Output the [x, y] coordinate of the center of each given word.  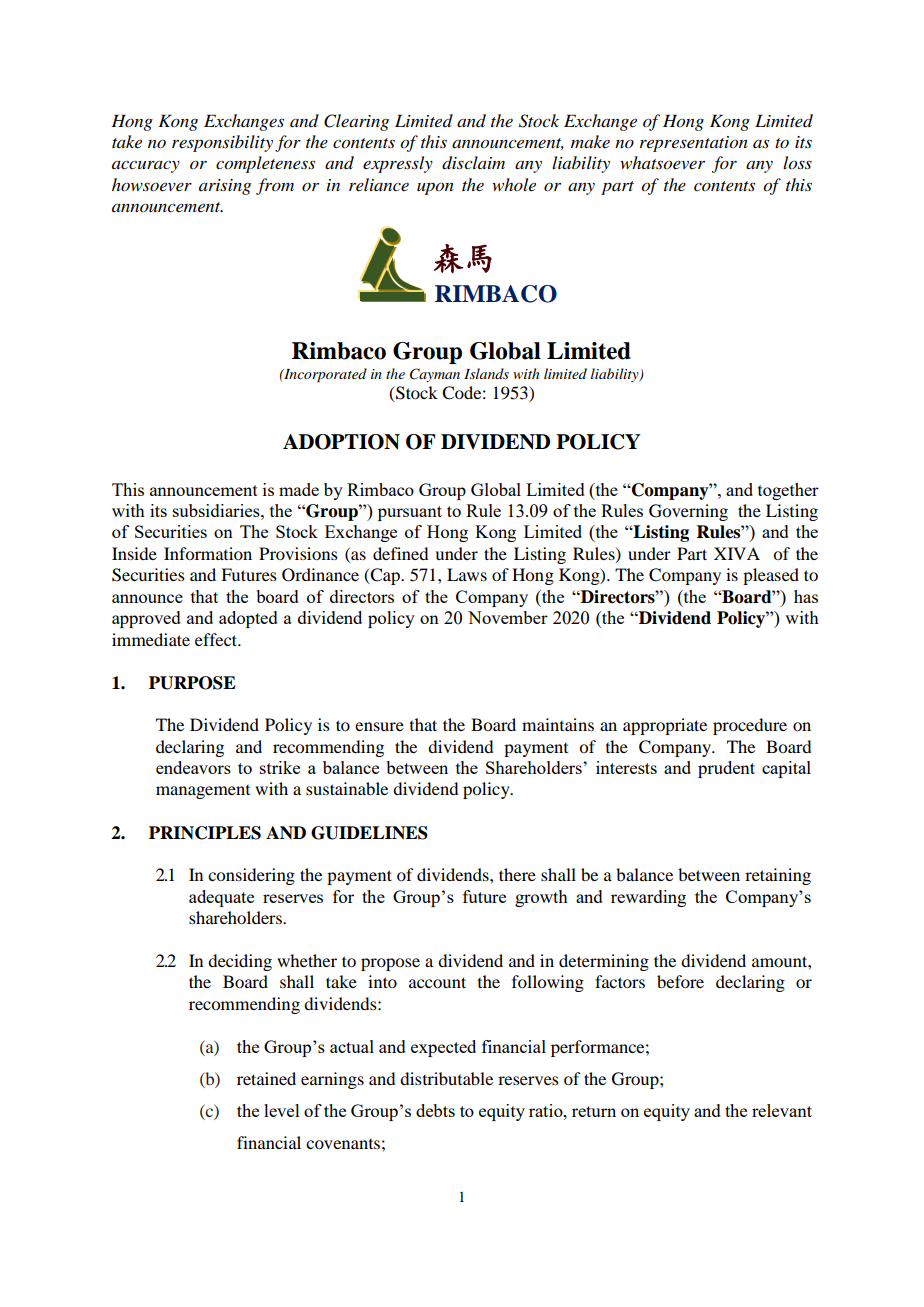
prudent [726, 769]
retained [266, 1078]
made [299, 489]
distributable [446, 1078]
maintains [558, 724]
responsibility [222, 143]
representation [694, 144]
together [788, 491]
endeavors [193, 767]
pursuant [410, 513]
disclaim [473, 163]
